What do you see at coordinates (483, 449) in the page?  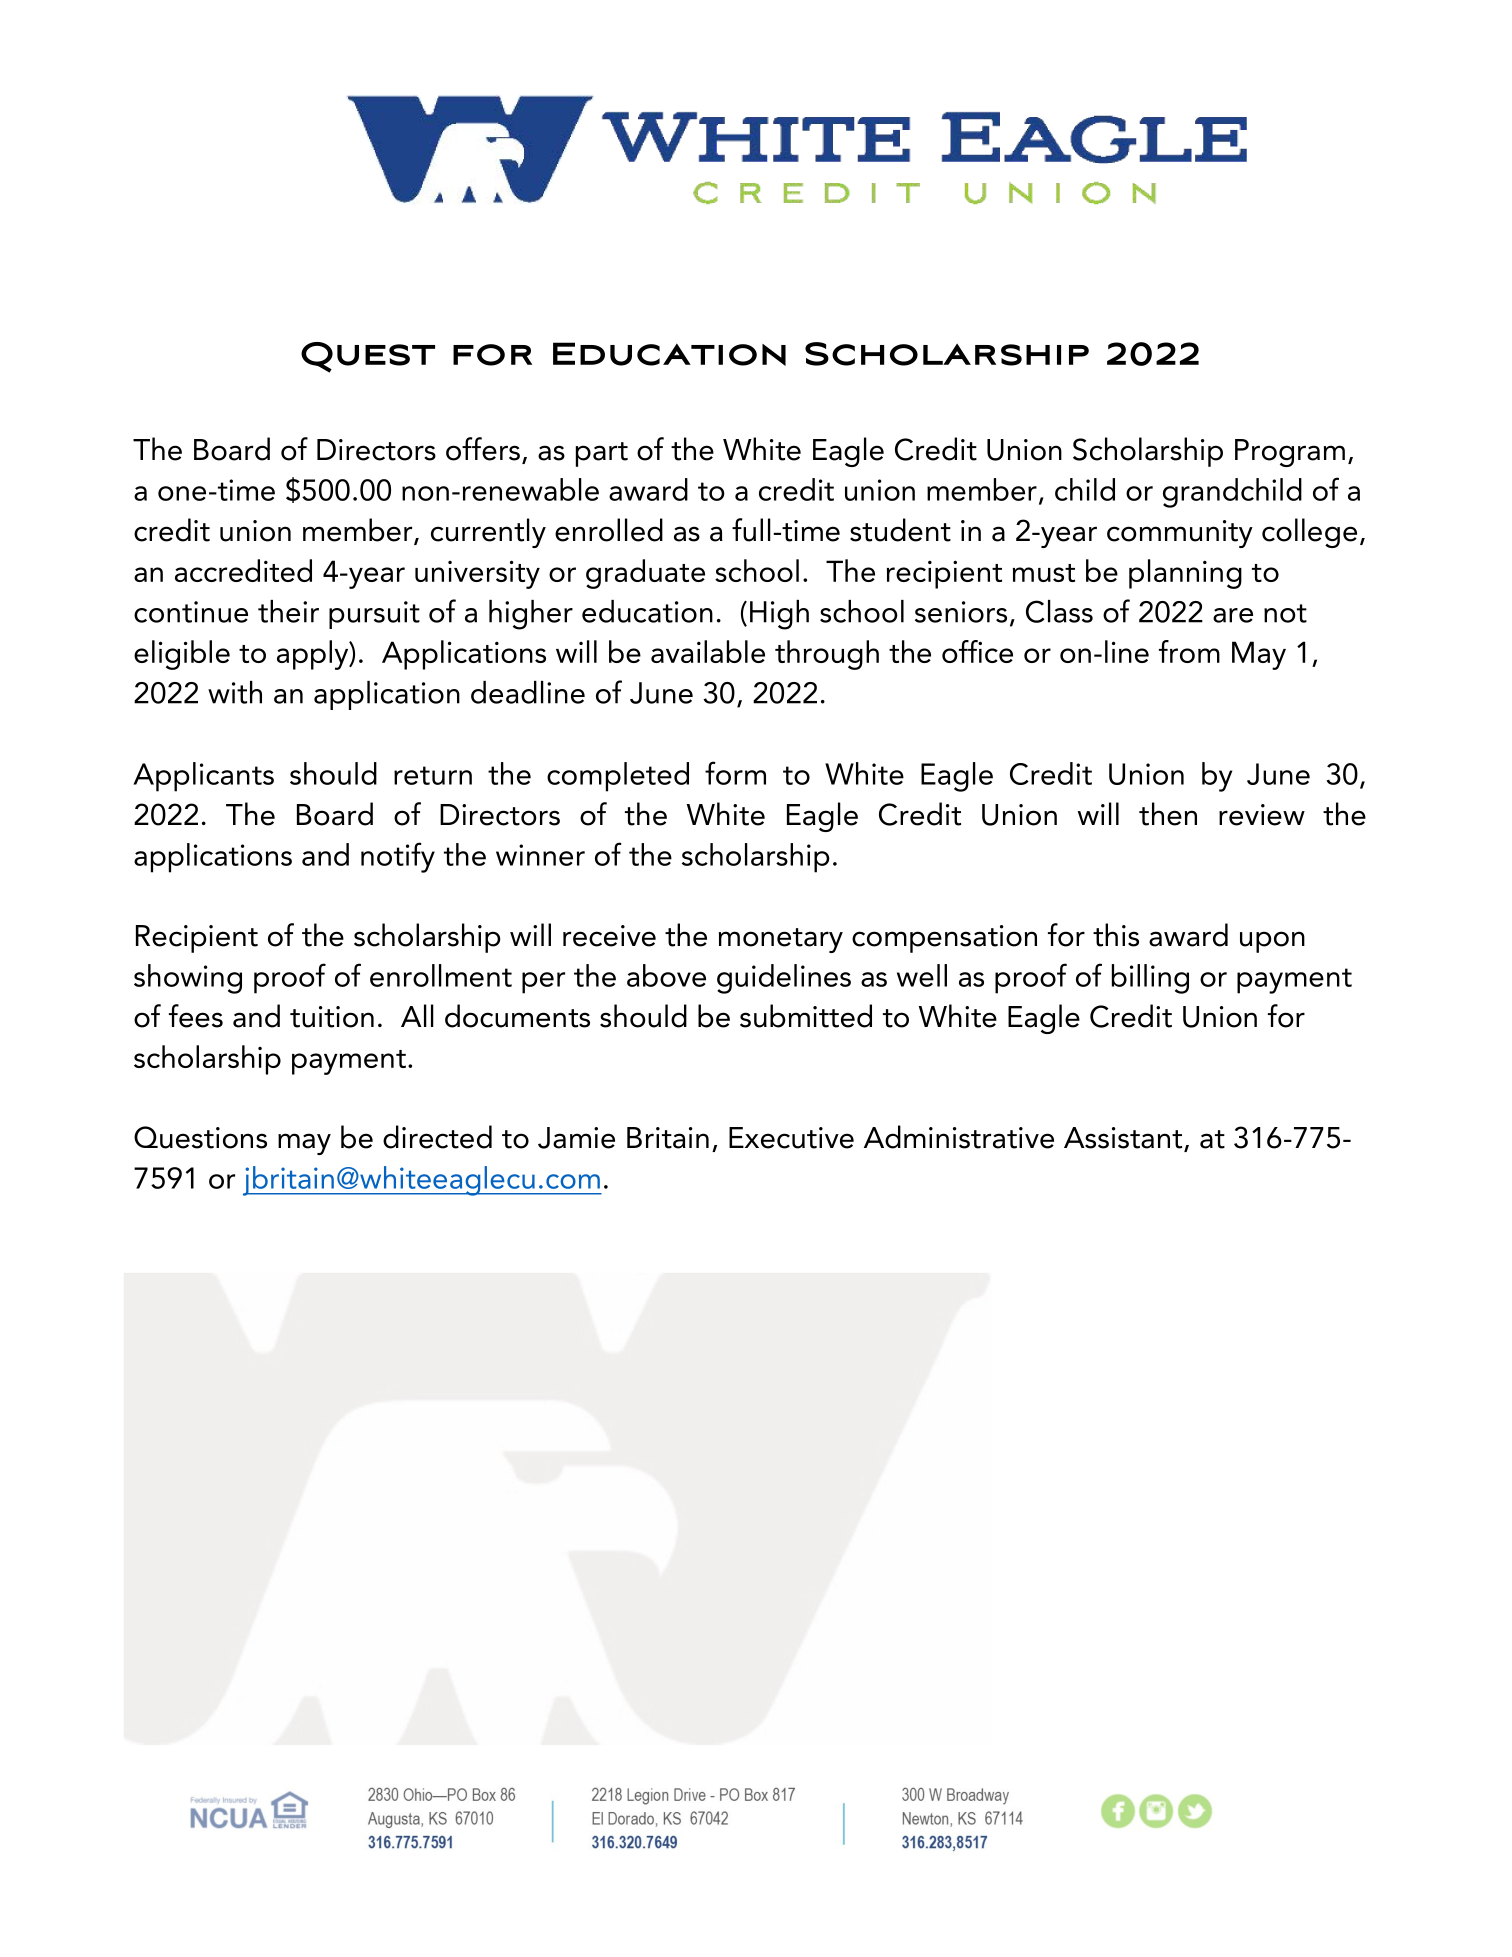 I see `offers` at bounding box center [483, 449].
